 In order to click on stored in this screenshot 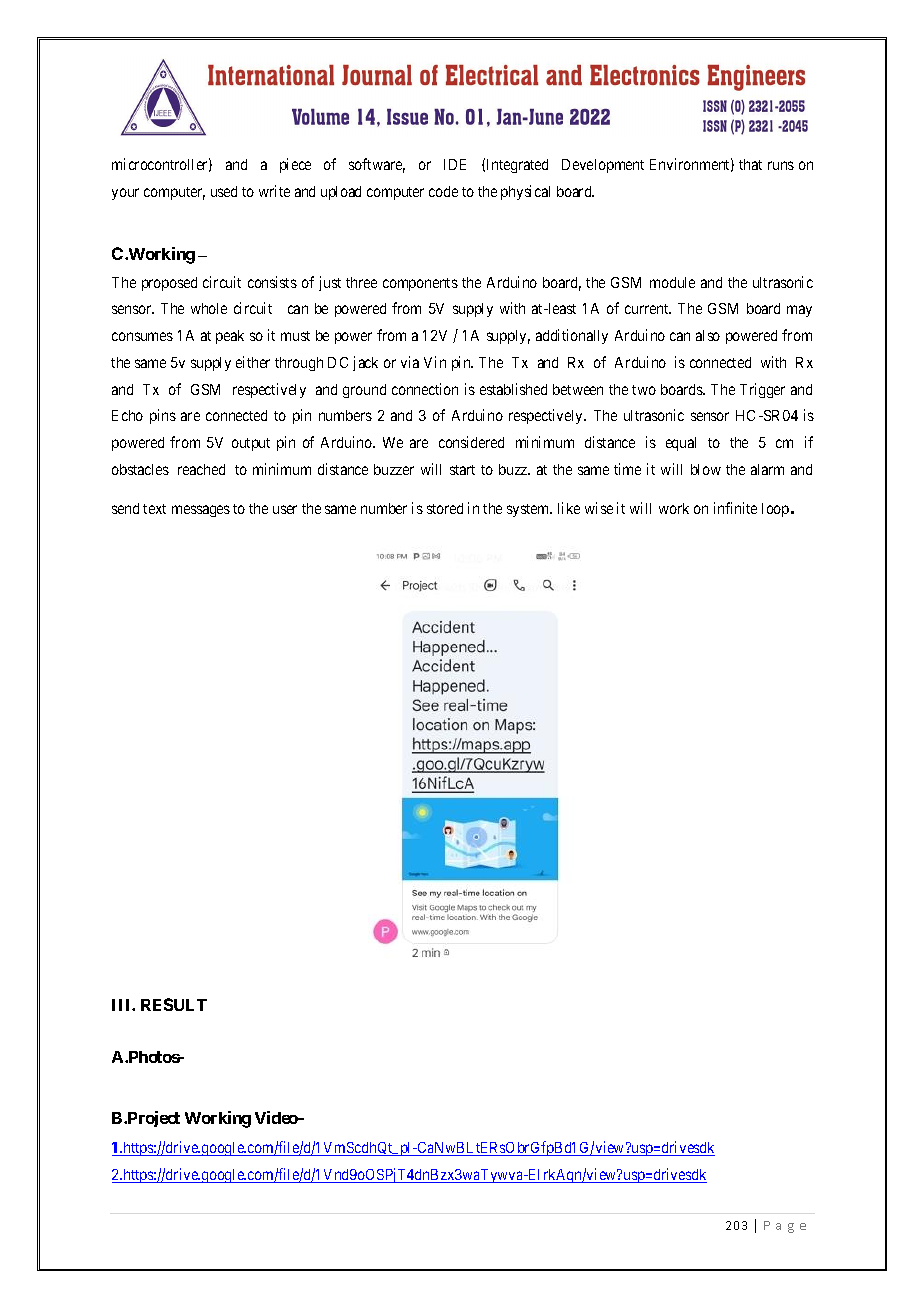, I will do `click(445, 508)`.
